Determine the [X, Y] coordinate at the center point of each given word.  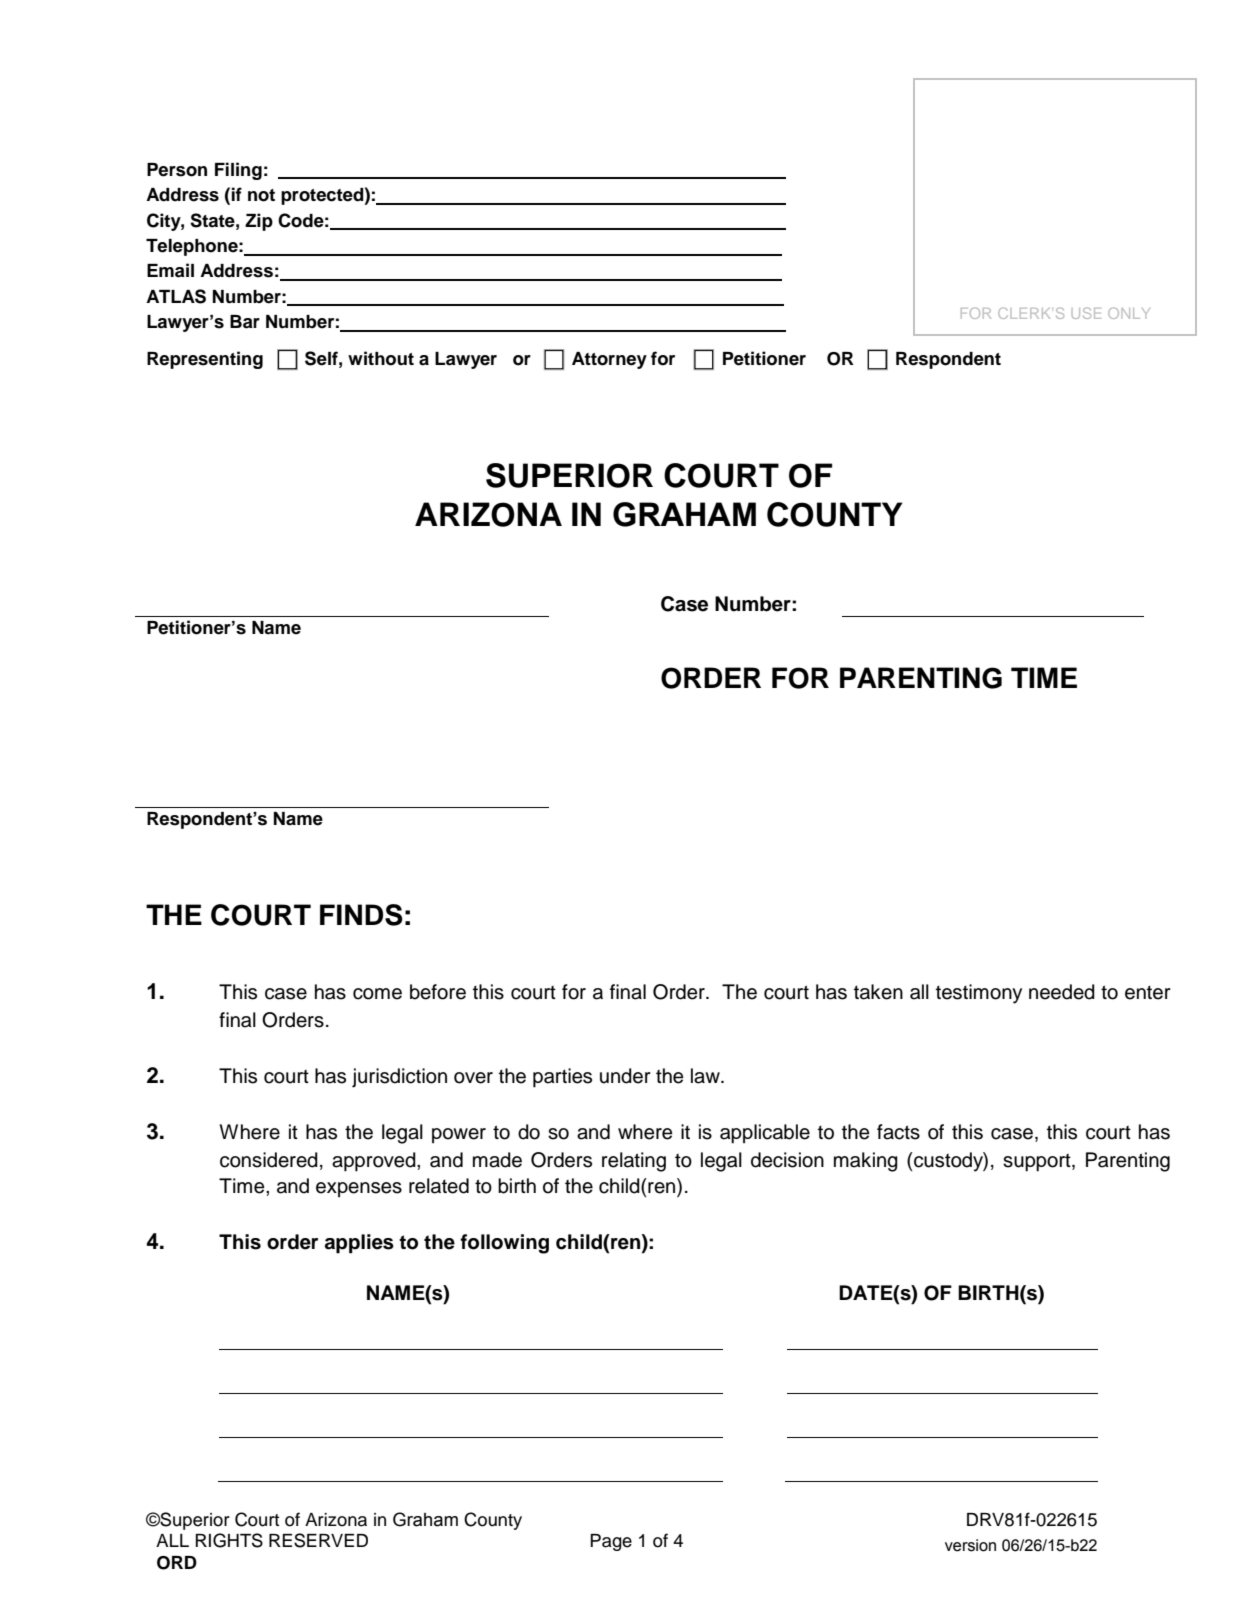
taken [878, 992]
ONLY [1129, 313]
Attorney [609, 360]
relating [634, 1162]
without [381, 358]
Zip [259, 222]
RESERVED [318, 1540]
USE [1086, 313]
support [1038, 1163]
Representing [205, 360]
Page [611, 1542]
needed [1062, 992]
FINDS [361, 915]
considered [269, 1160]
